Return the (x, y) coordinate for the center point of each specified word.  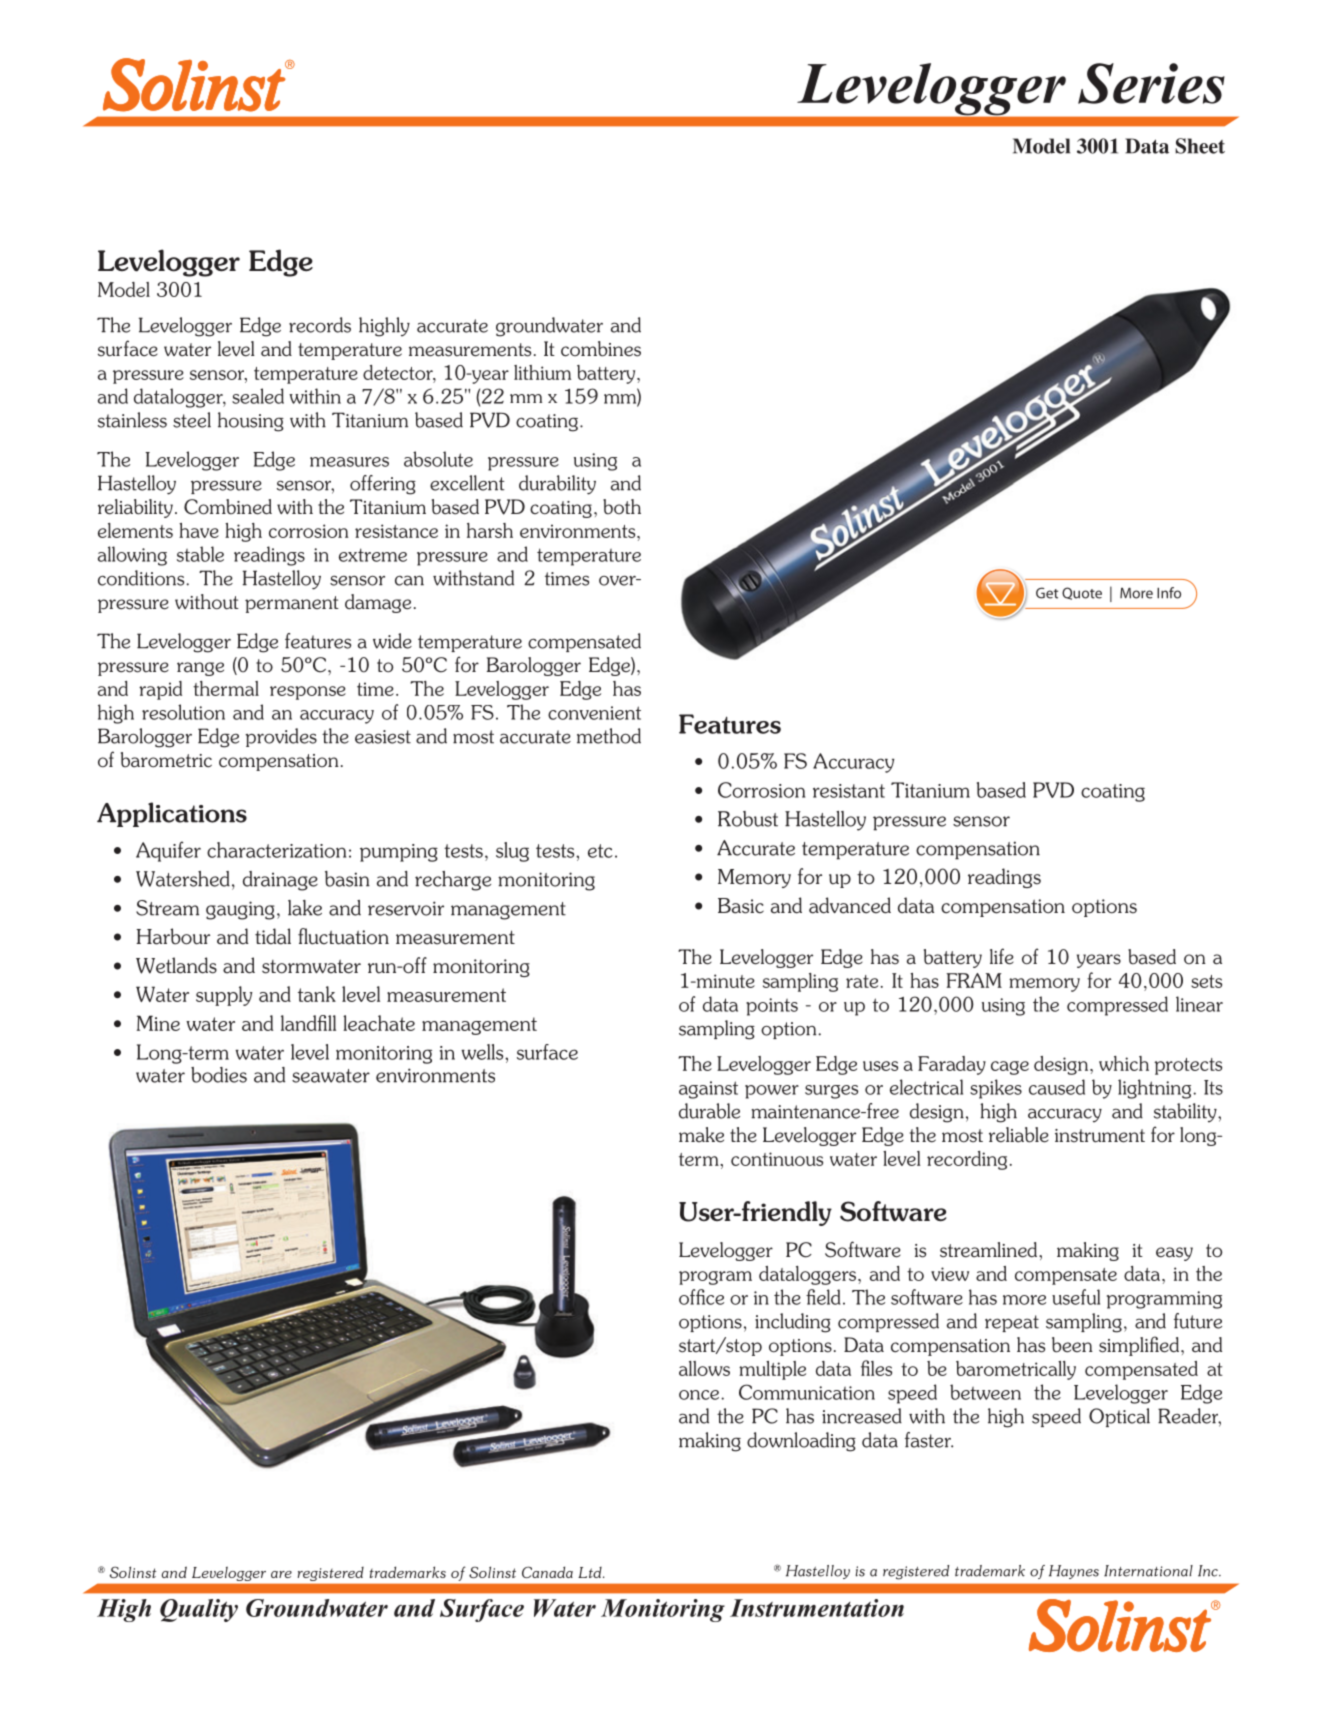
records (320, 325)
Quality (199, 1610)
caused (1057, 1087)
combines (601, 349)
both (622, 507)
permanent (292, 604)
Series (1151, 83)
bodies (219, 1075)
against (708, 1090)
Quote (1082, 593)
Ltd (591, 1572)
